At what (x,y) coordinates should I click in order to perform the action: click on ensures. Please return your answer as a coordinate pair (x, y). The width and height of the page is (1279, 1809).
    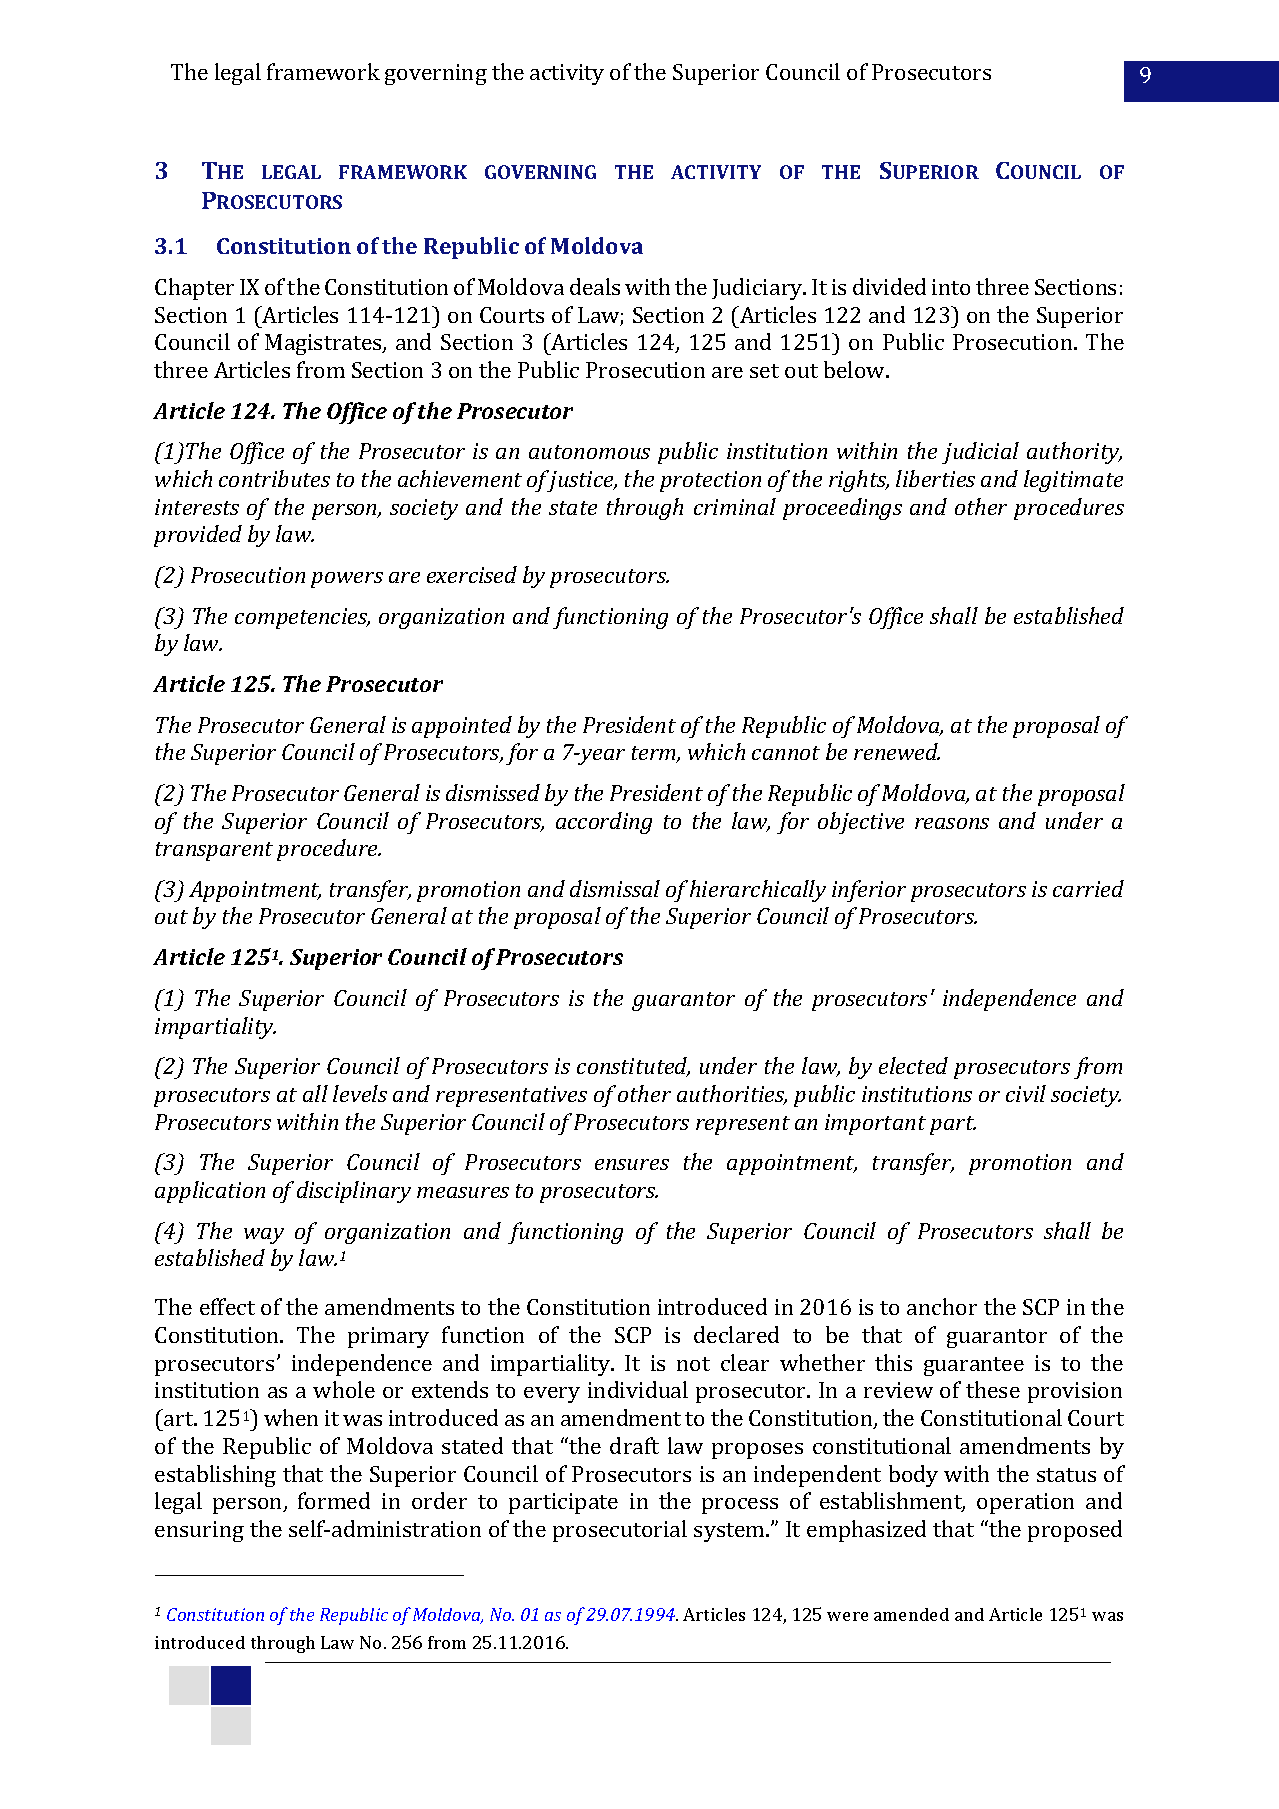
    Looking at the image, I should click on (632, 1164).
